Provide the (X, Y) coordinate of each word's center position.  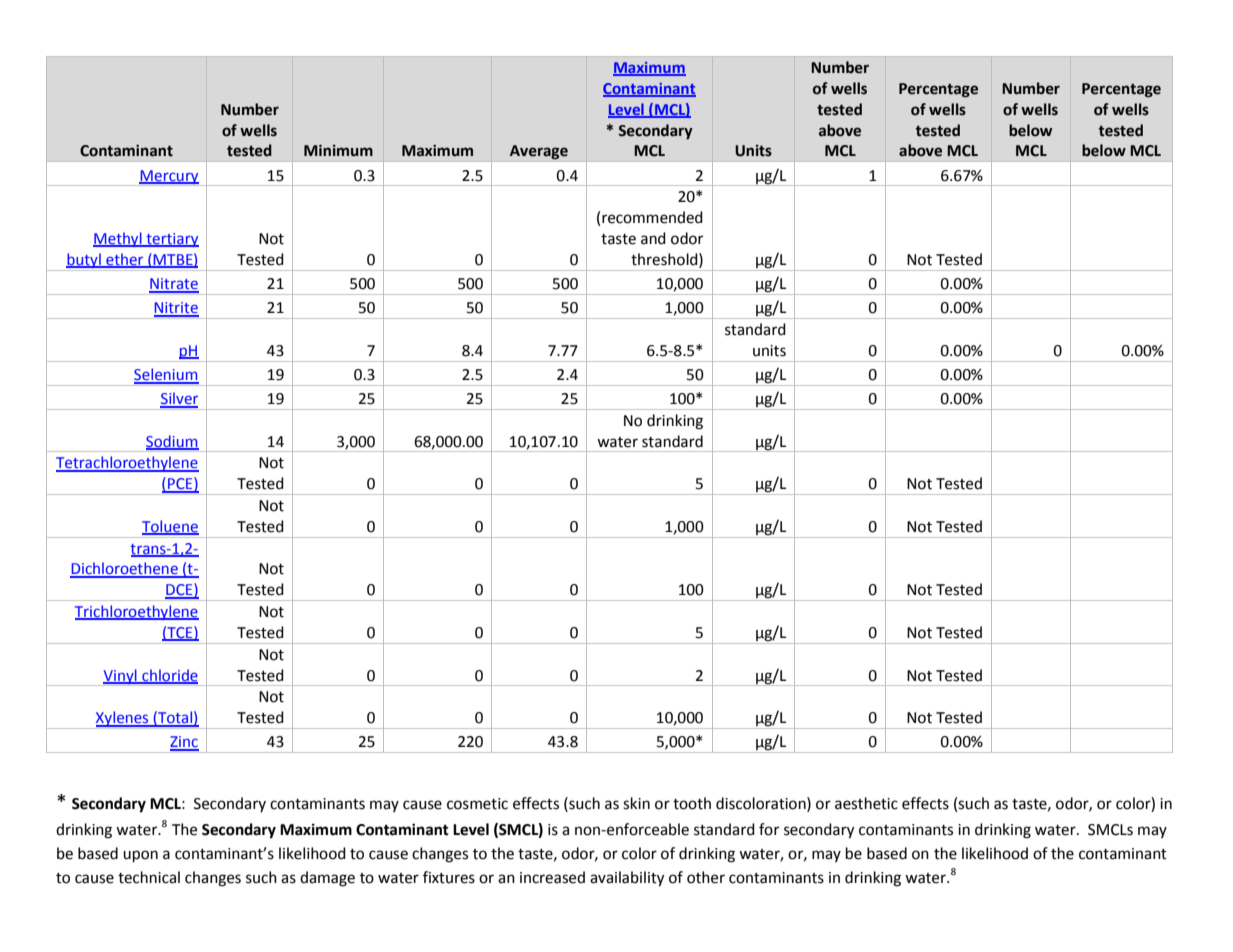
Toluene (170, 527)
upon (140, 856)
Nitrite (176, 309)
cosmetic (477, 804)
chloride (169, 676)
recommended (652, 217)
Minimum (338, 150)
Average (538, 152)
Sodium (172, 442)
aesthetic (866, 803)
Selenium (166, 375)
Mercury (169, 178)
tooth (692, 803)
